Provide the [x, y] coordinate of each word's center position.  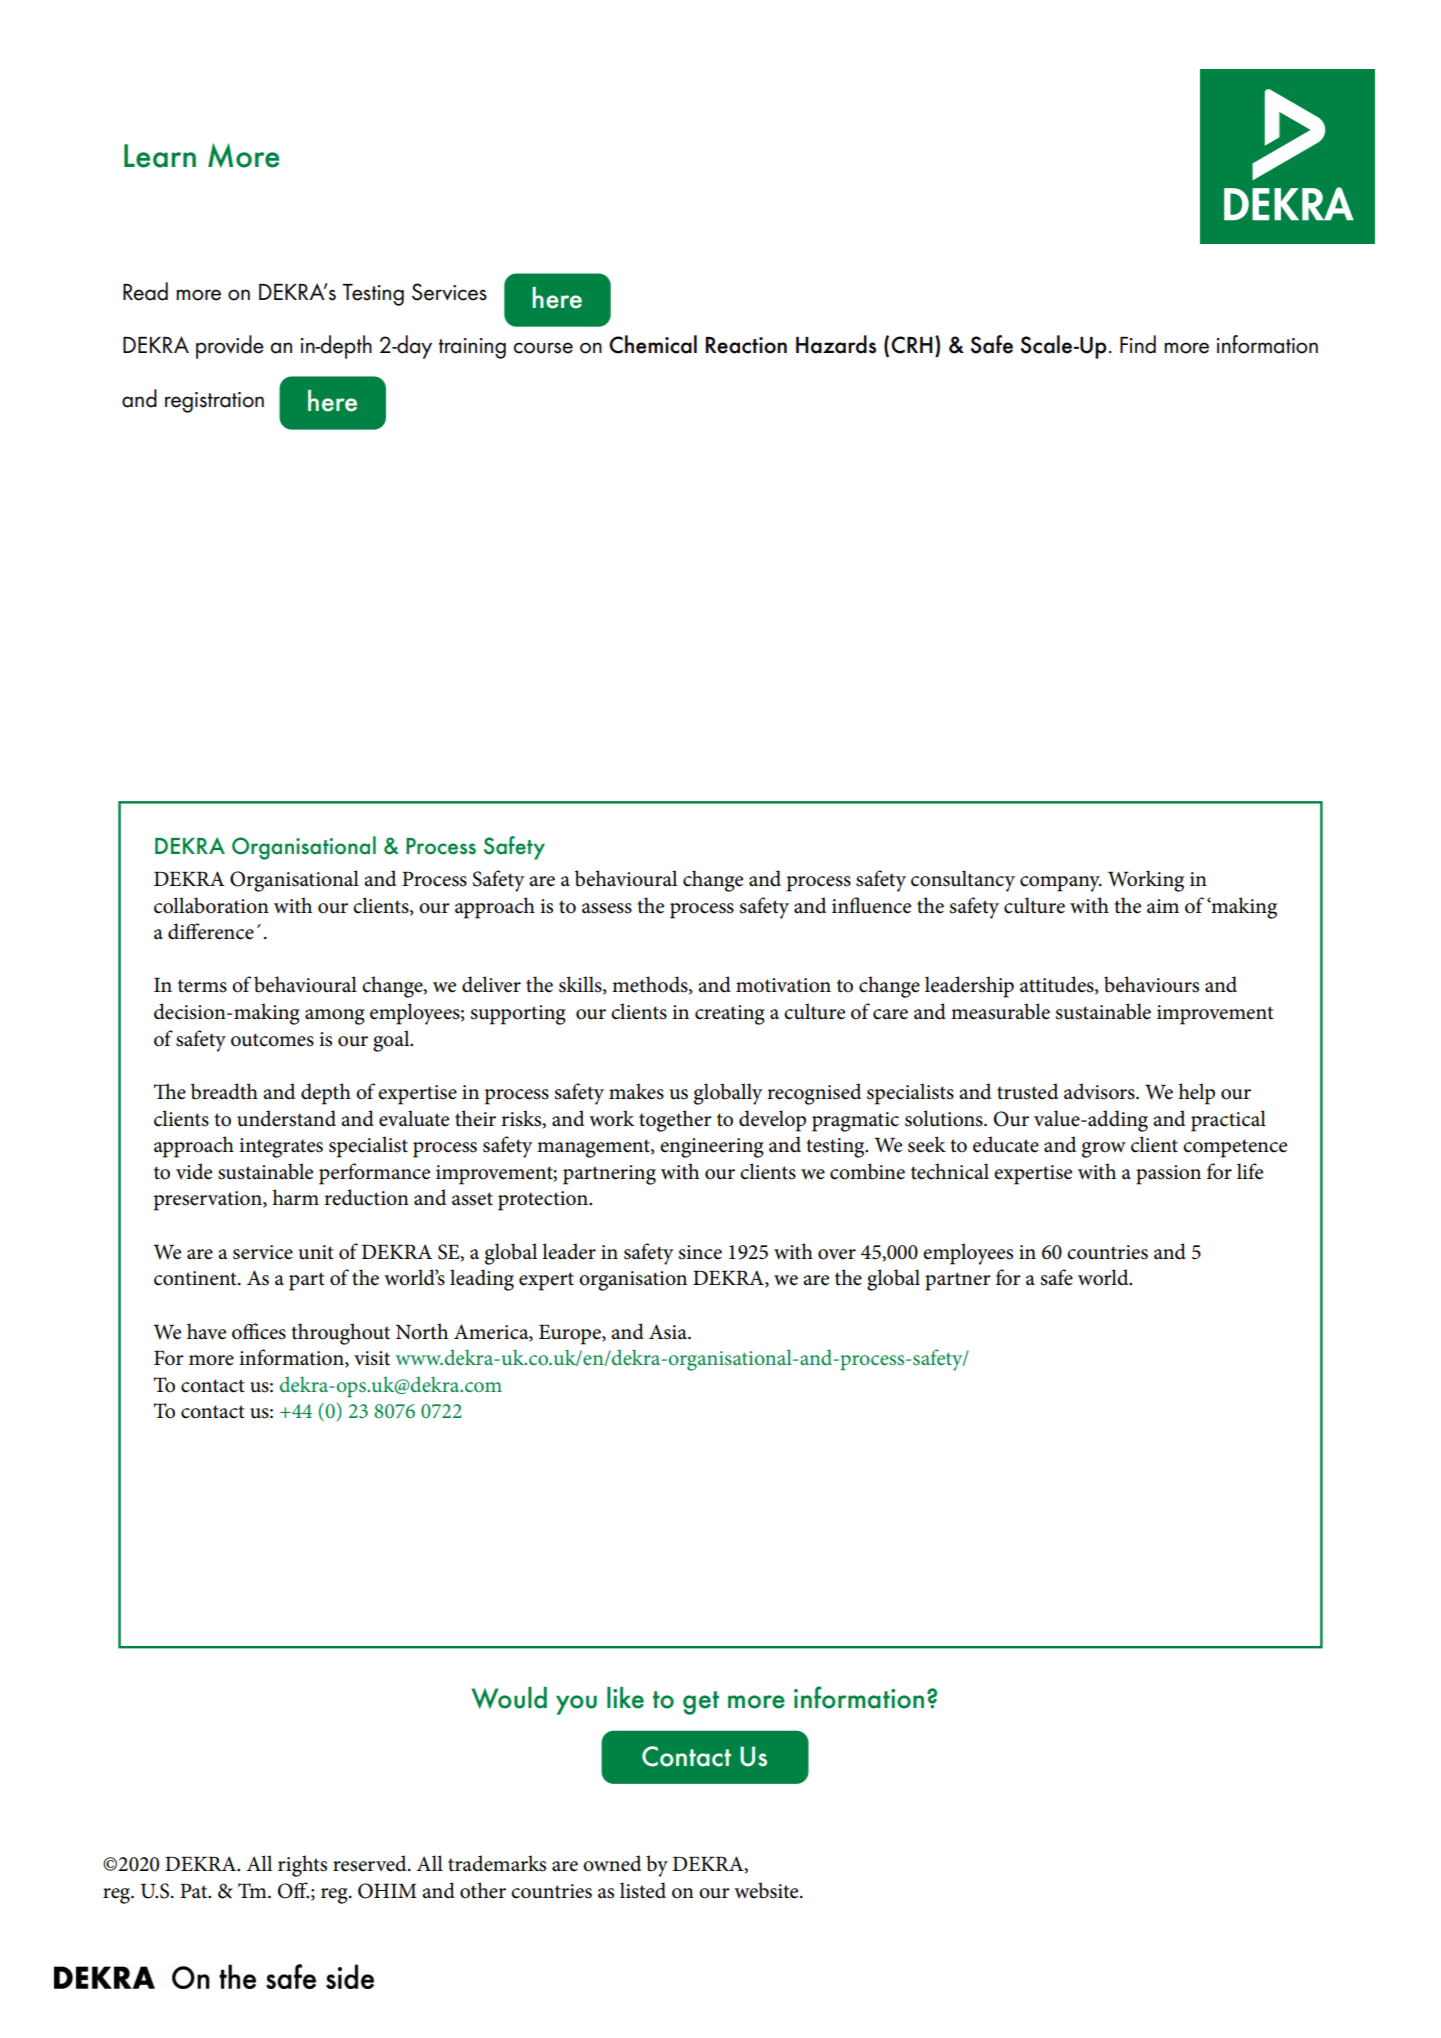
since [700, 1252]
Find [1138, 344]
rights [302, 1866]
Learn [160, 156]
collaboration [211, 905]
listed [643, 1890]
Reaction [746, 345]
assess [607, 908]
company [1061, 884]
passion [1168, 1175]
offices [259, 1331]
